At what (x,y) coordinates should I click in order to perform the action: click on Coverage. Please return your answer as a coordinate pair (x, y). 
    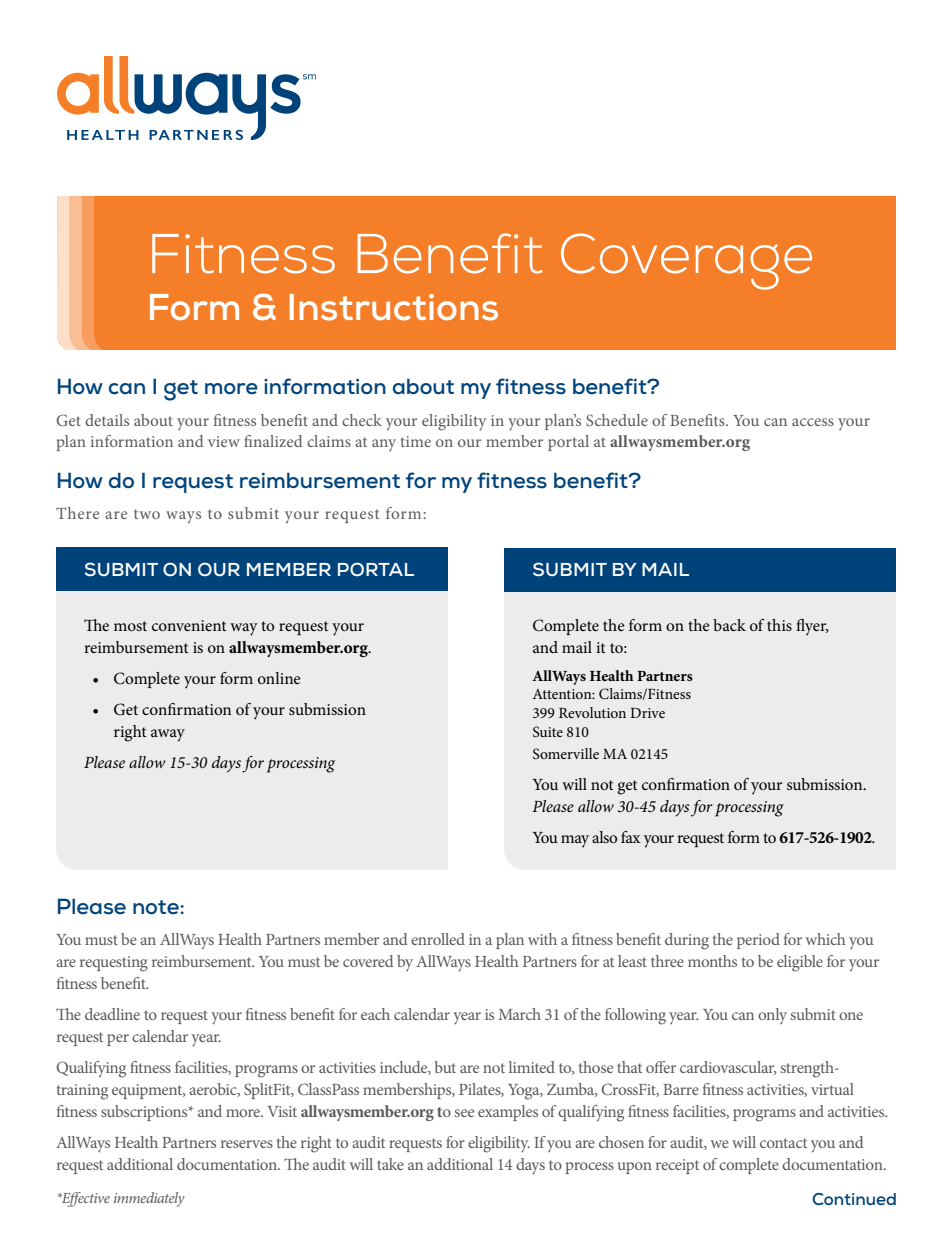
    Looking at the image, I should click on (686, 261).
